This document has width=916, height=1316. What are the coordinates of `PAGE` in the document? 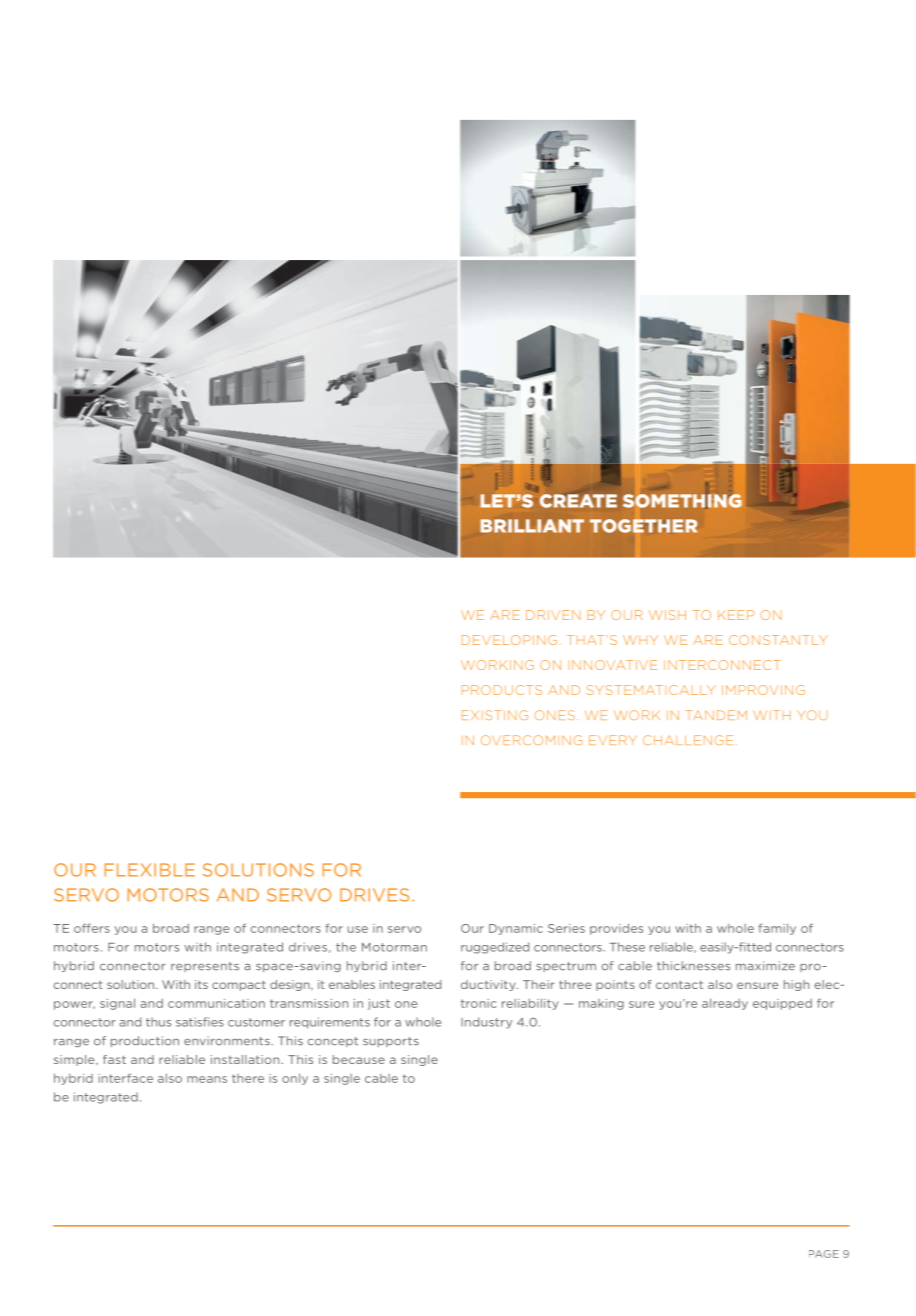 It's located at (824, 1254).
